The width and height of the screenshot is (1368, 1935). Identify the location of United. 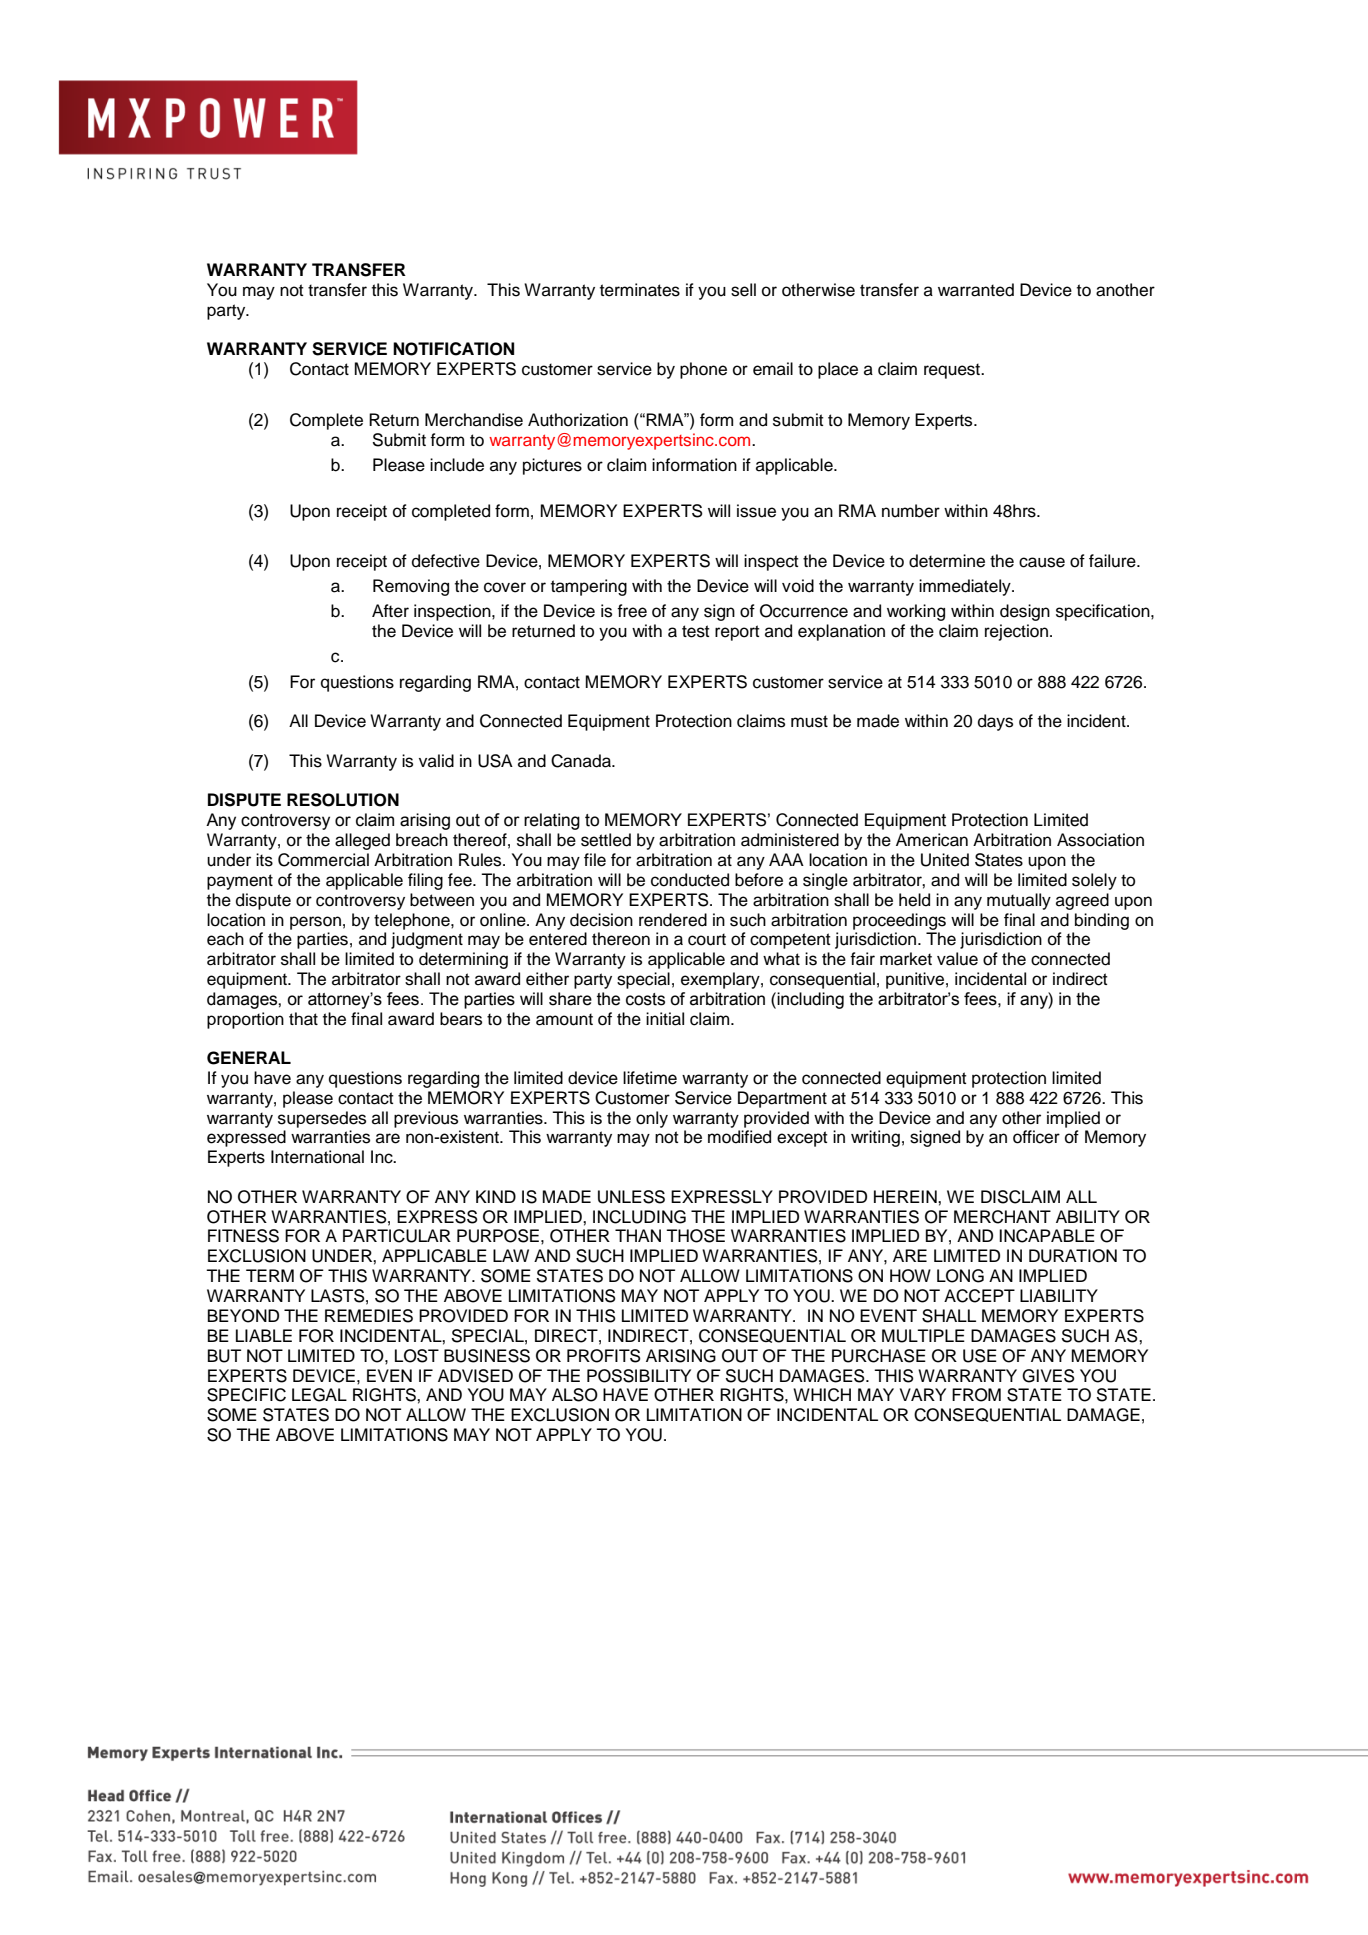
(945, 860).
